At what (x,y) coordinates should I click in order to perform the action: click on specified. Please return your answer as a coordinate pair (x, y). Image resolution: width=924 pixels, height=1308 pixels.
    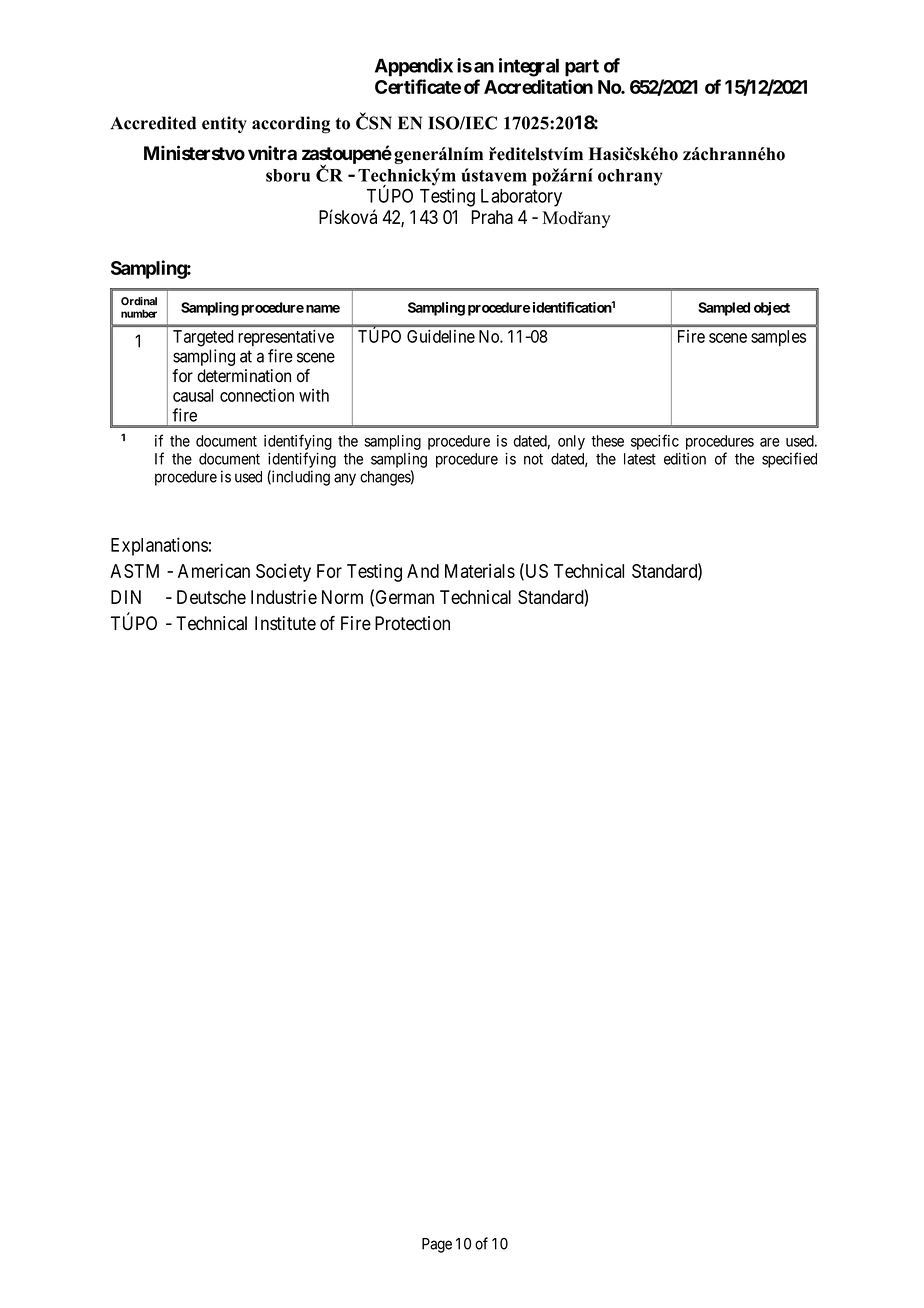
    Looking at the image, I should click on (789, 460).
